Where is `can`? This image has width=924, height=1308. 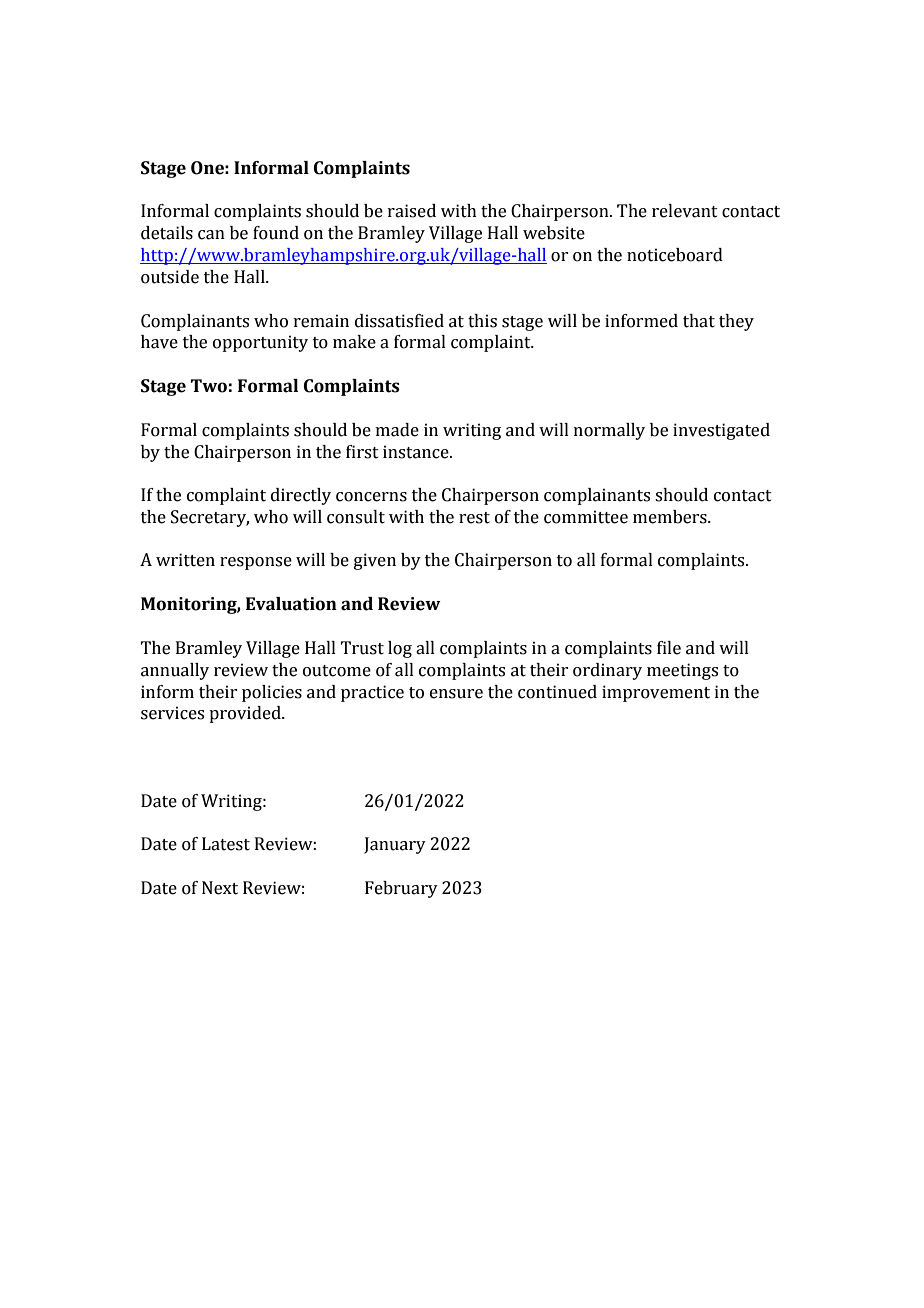
can is located at coordinates (211, 235).
